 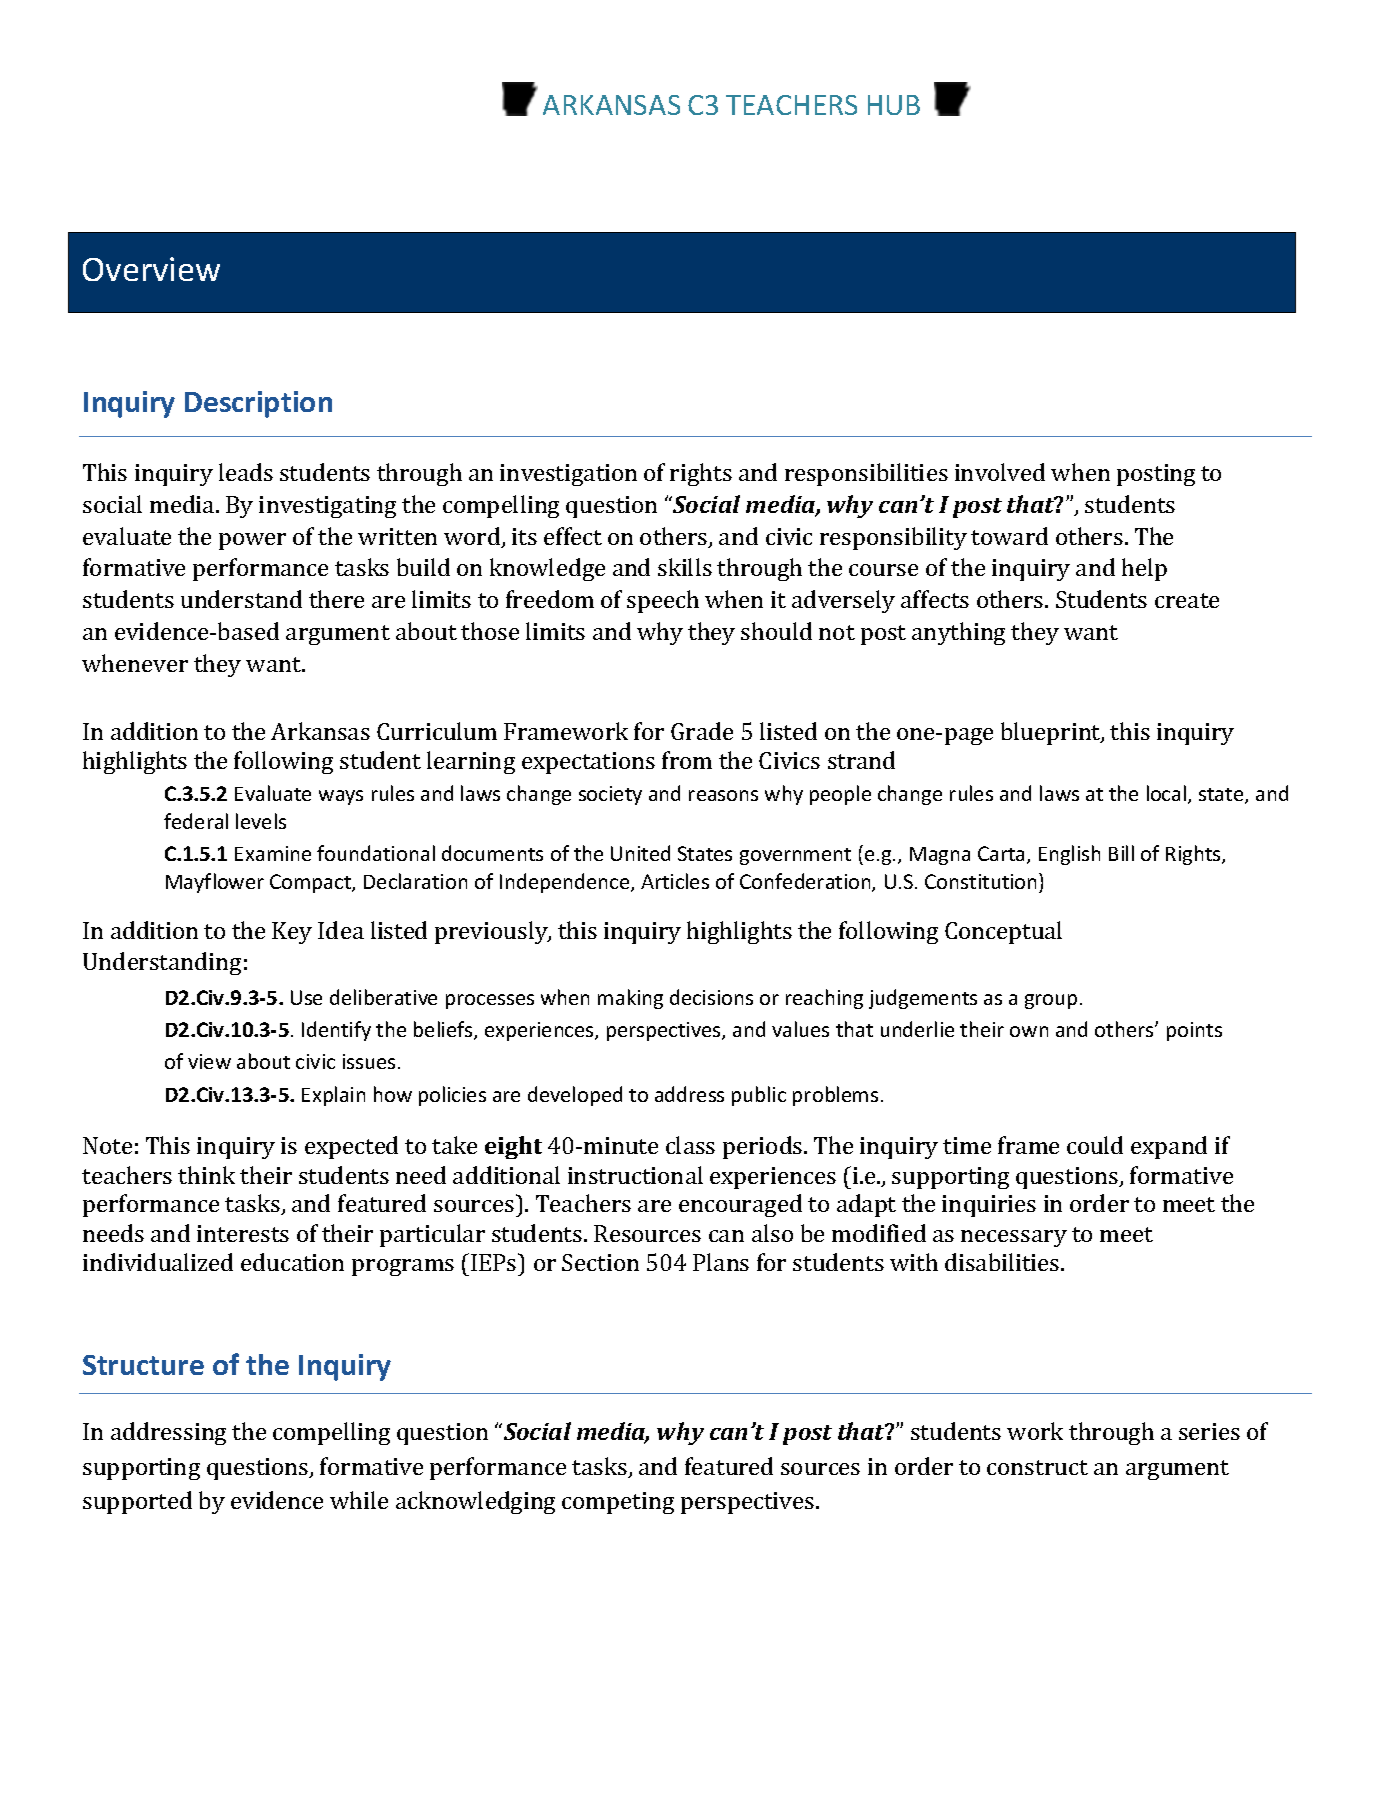 I want to click on Description, so click(x=258, y=404).
